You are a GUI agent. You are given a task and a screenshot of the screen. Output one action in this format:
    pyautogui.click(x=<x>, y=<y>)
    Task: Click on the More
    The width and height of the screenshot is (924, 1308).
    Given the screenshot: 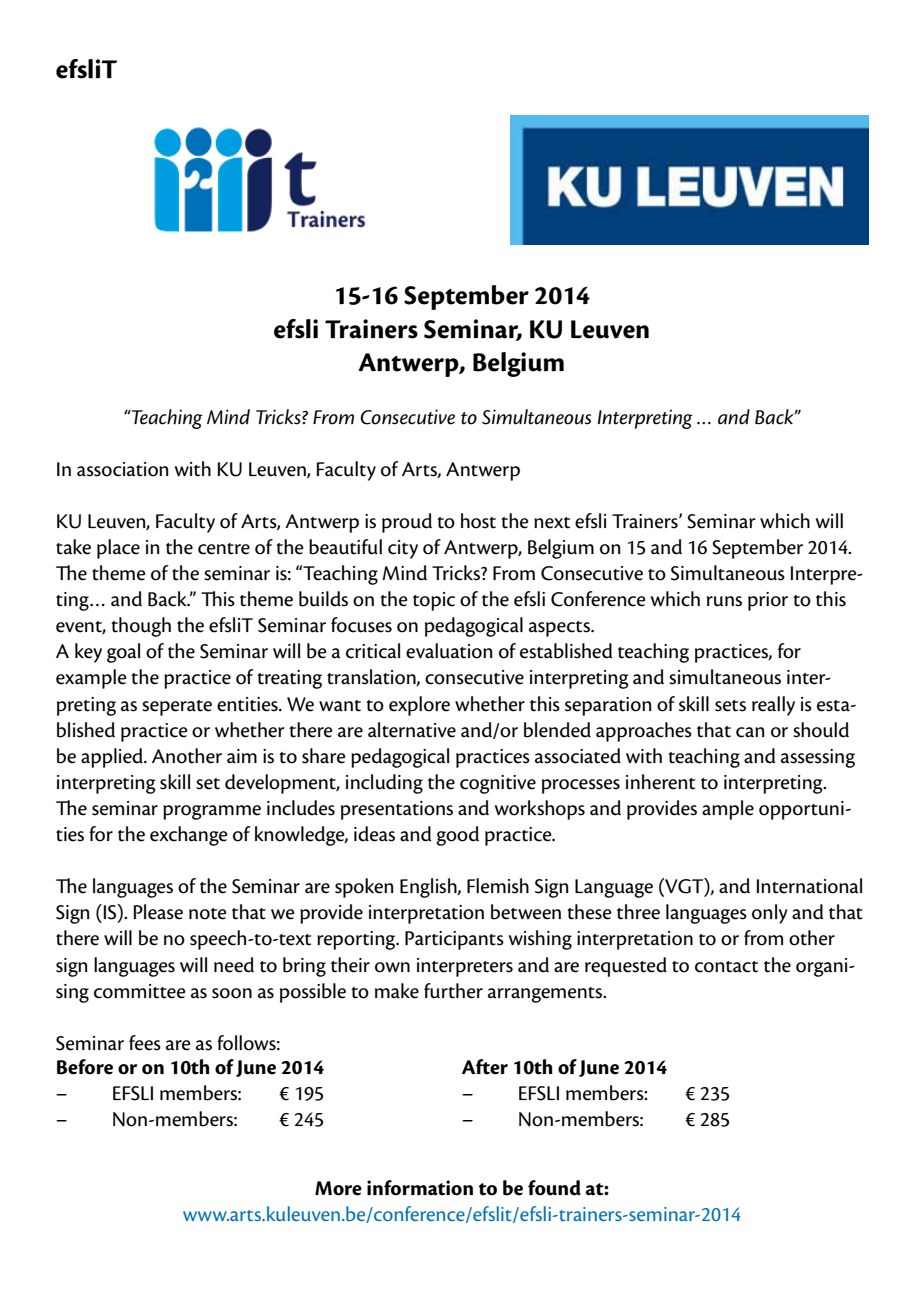 What is the action you would take?
    pyautogui.click(x=338, y=1188)
